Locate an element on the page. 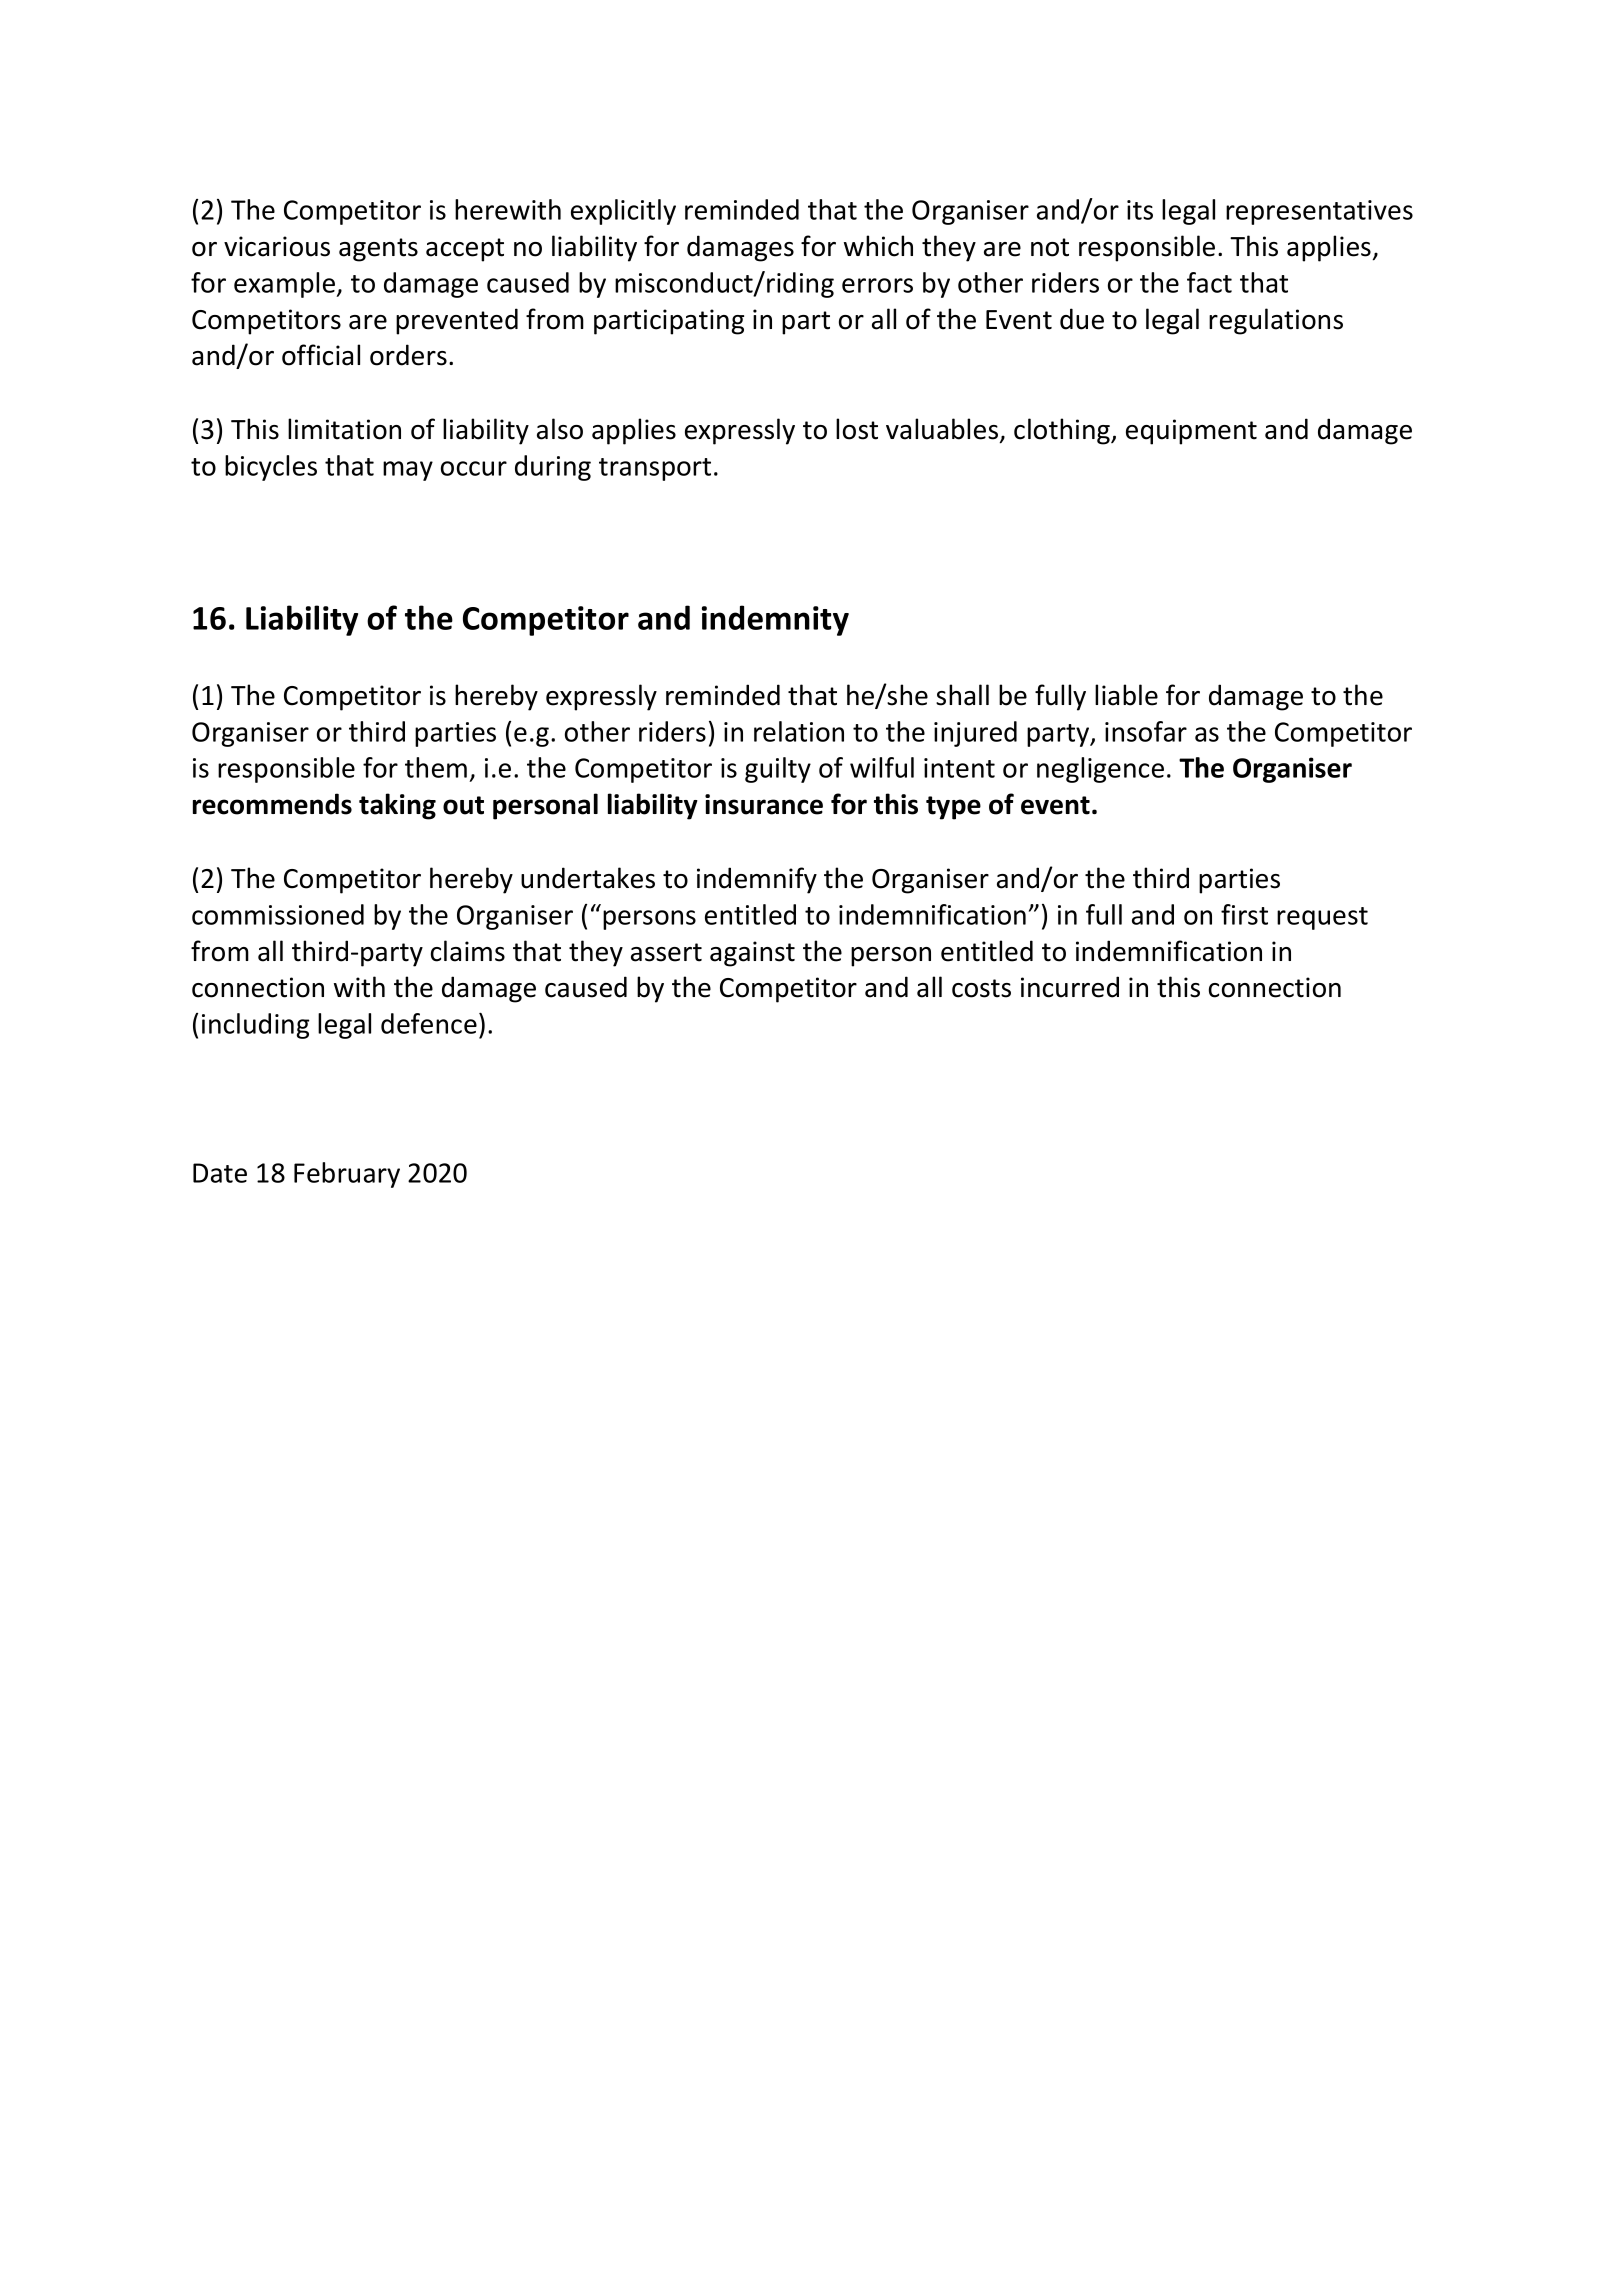  them is located at coordinates (436, 767).
